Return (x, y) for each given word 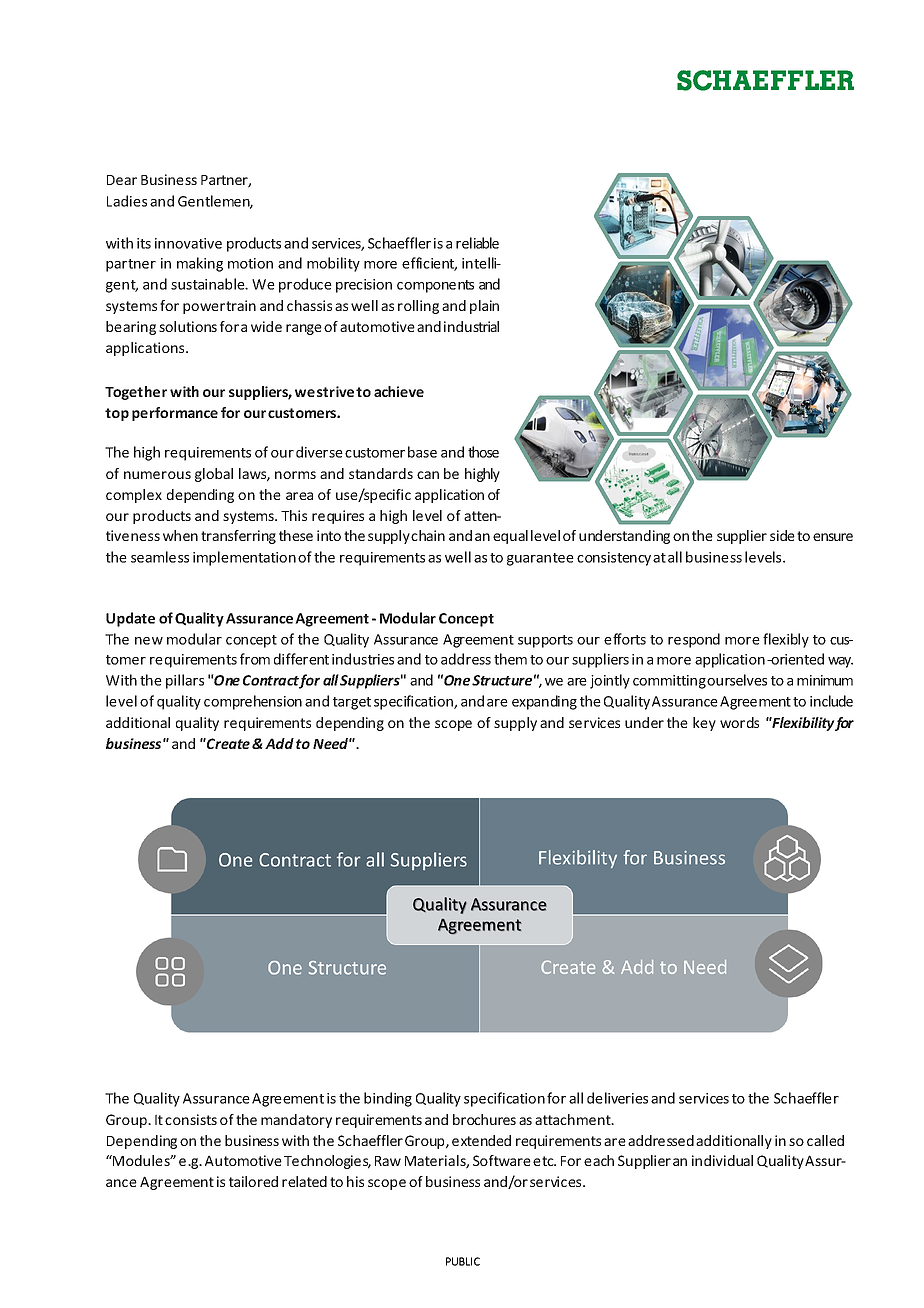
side (782, 535)
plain (484, 307)
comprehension (253, 702)
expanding (544, 702)
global (214, 475)
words (739, 722)
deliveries (617, 1098)
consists (191, 1119)
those (483, 452)
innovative (188, 243)
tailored (253, 1181)
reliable (477, 243)
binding (388, 1099)
